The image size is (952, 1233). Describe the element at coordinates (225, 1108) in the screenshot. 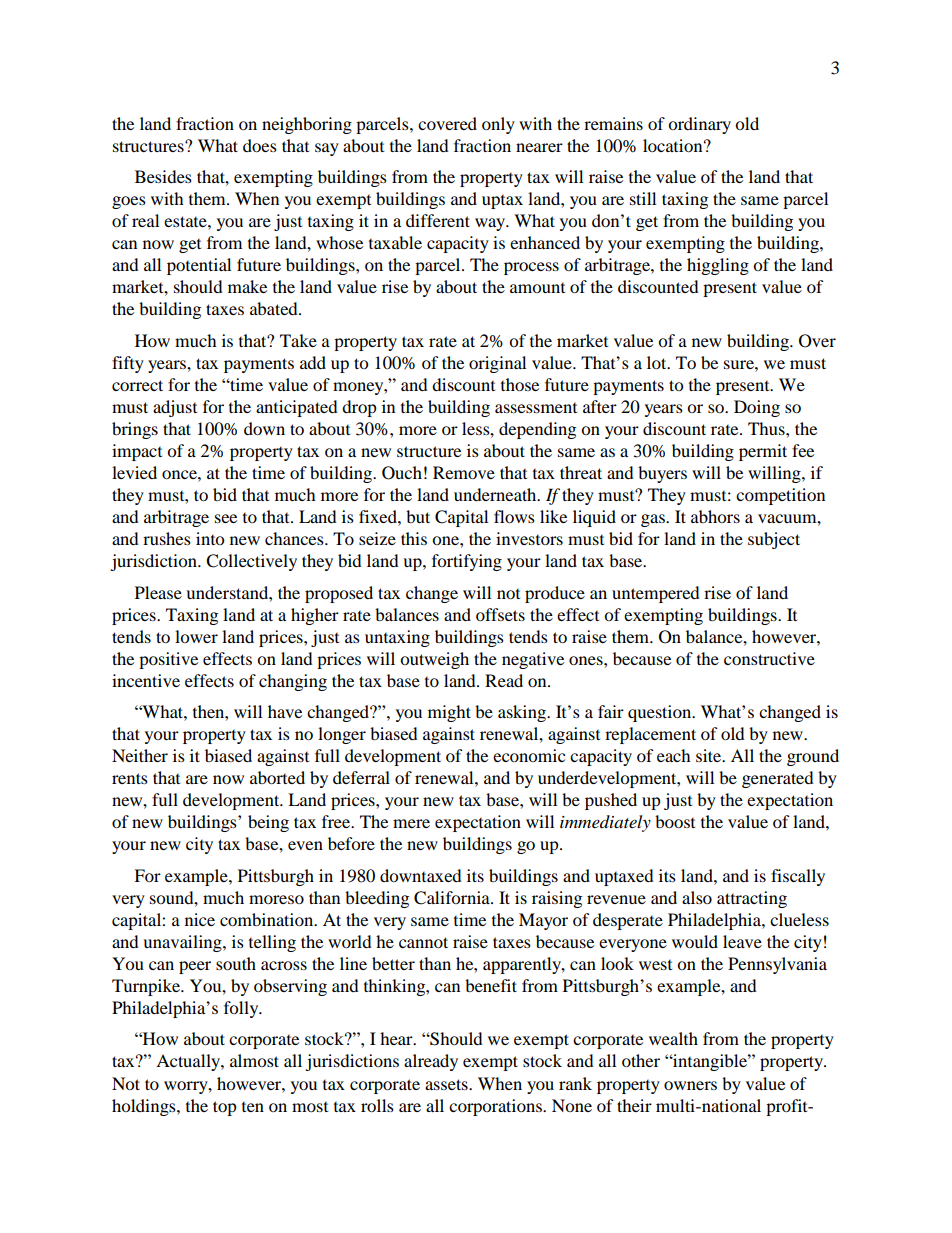

I see `top` at that location.
